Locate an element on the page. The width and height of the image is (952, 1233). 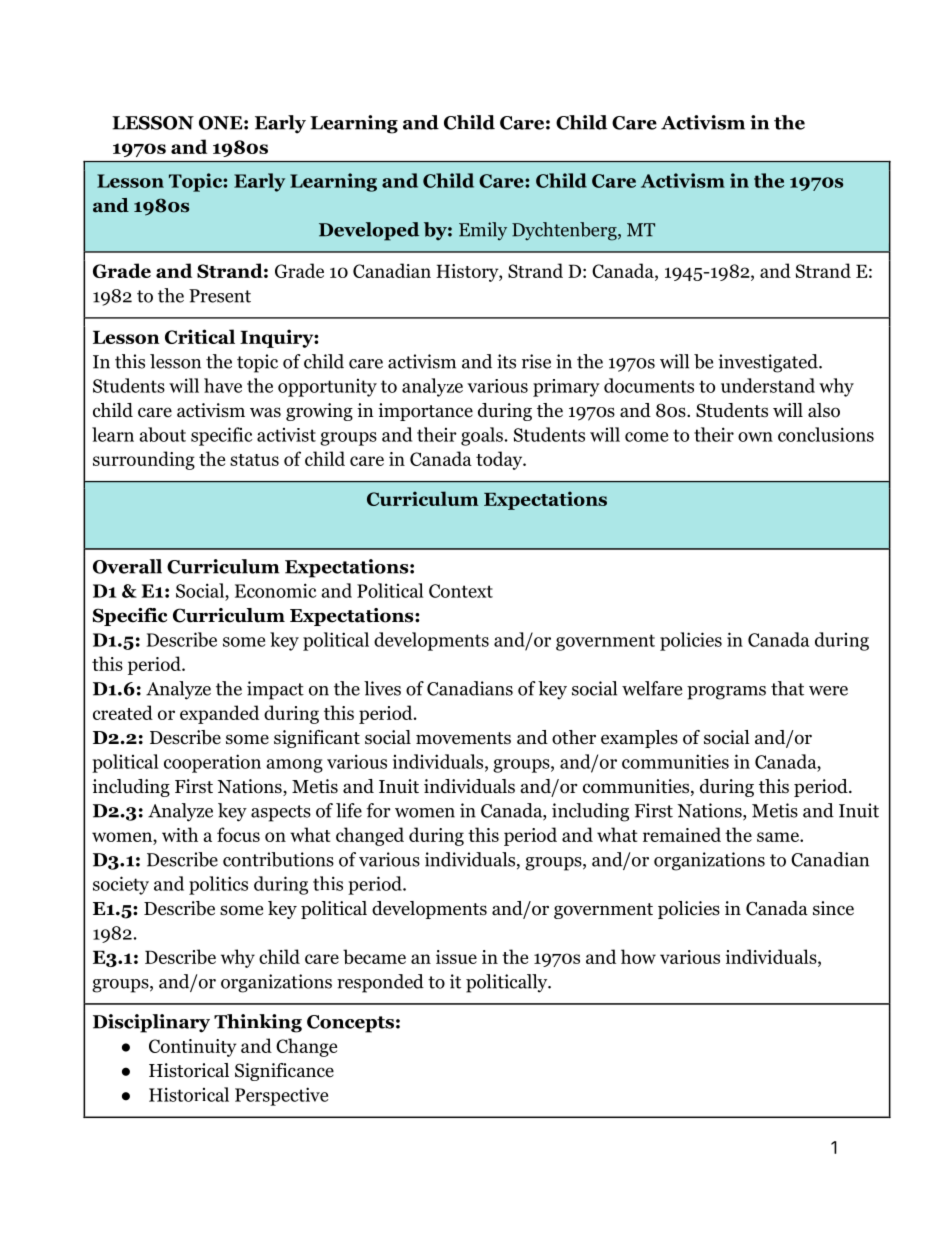
Significance is located at coordinates (284, 1072).
